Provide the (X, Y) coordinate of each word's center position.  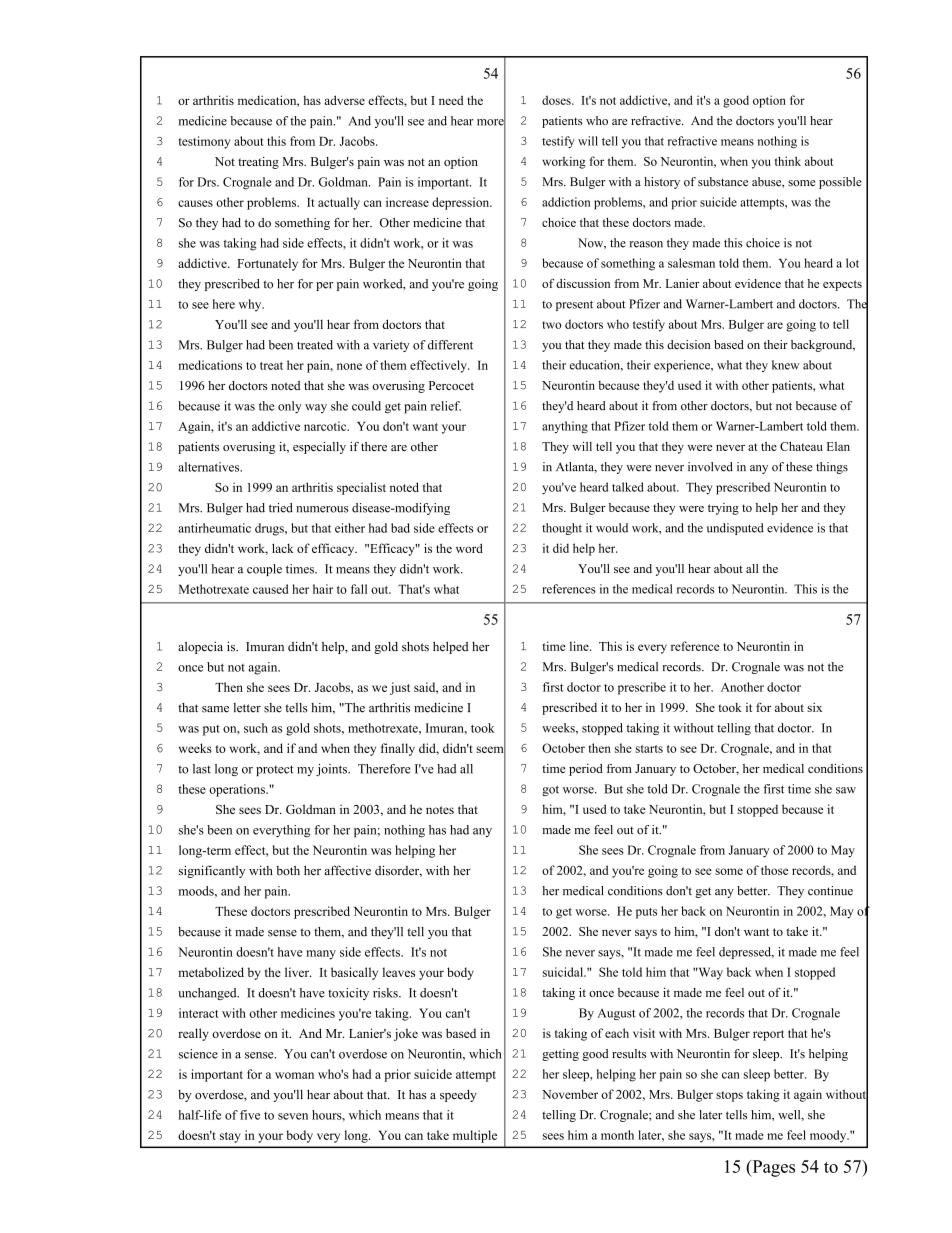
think (788, 161)
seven (293, 1116)
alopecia (200, 647)
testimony (204, 142)
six (814, 707)
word (469, 548)
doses (557, 100)
